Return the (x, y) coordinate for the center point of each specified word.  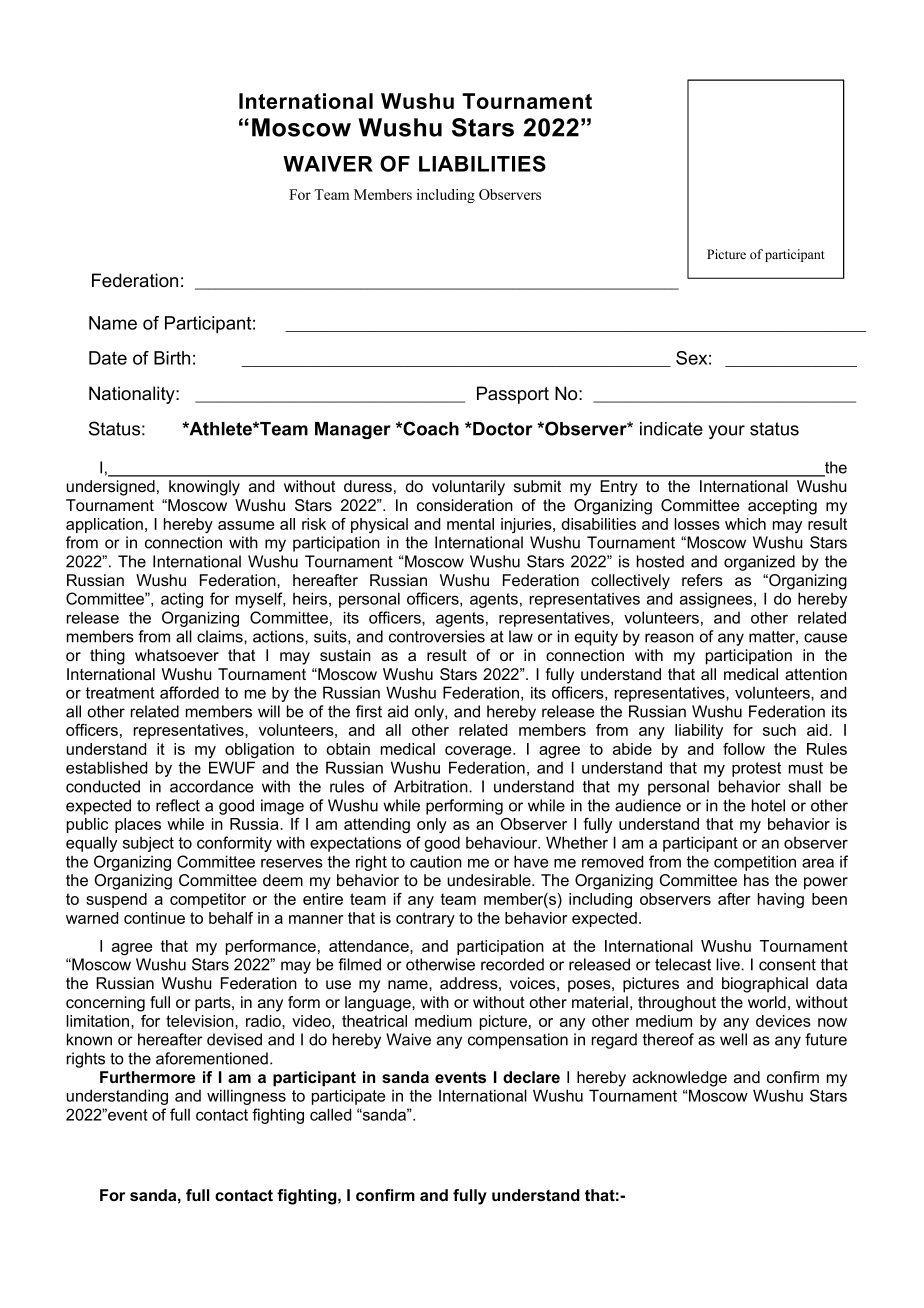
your (727, 432)
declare (531, 1077)
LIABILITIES (482, 163)
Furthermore (147, 1077)
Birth (172, 358)
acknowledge (680, 1079)
